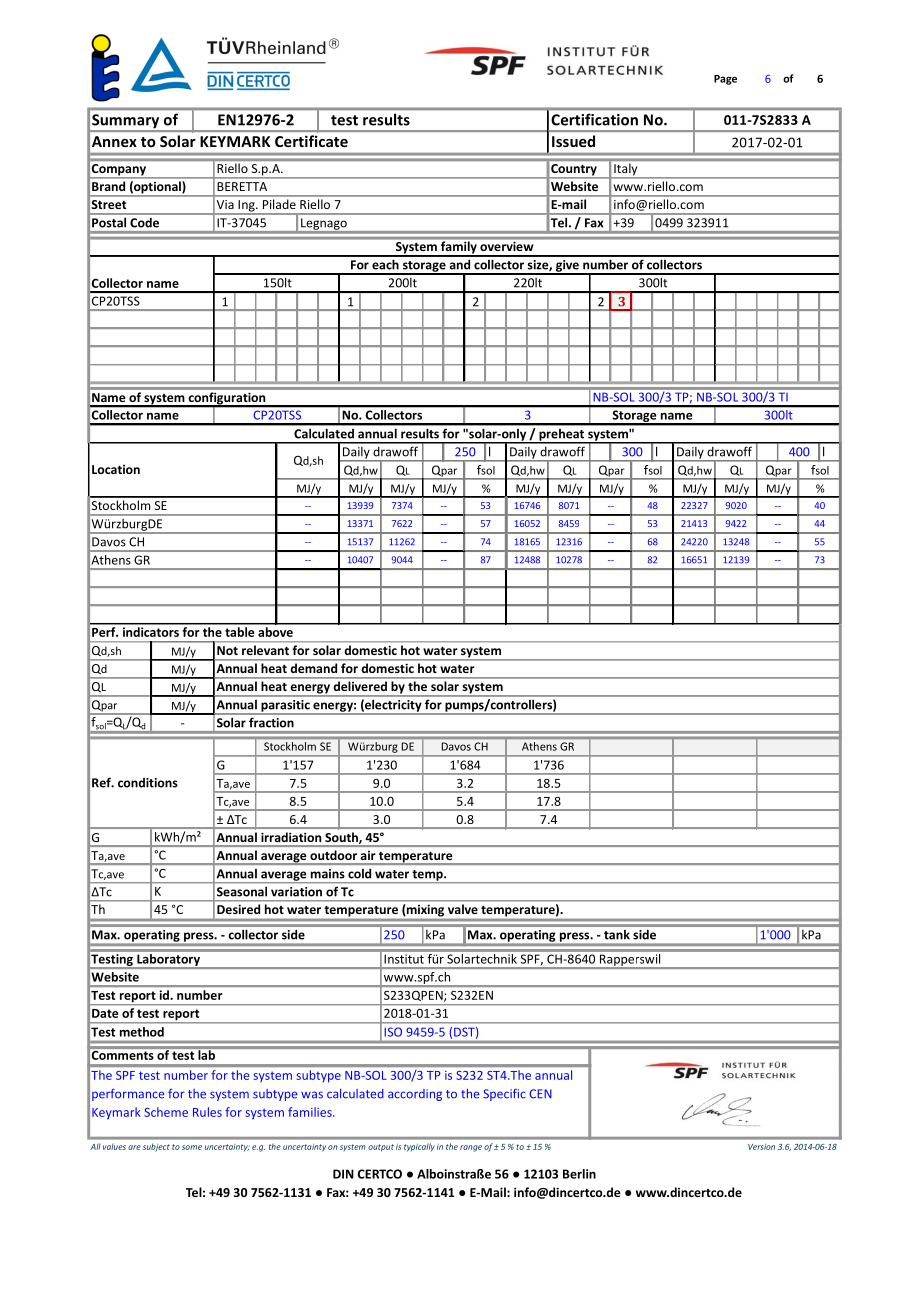  I want to click on Version, so click(761, 1147).
